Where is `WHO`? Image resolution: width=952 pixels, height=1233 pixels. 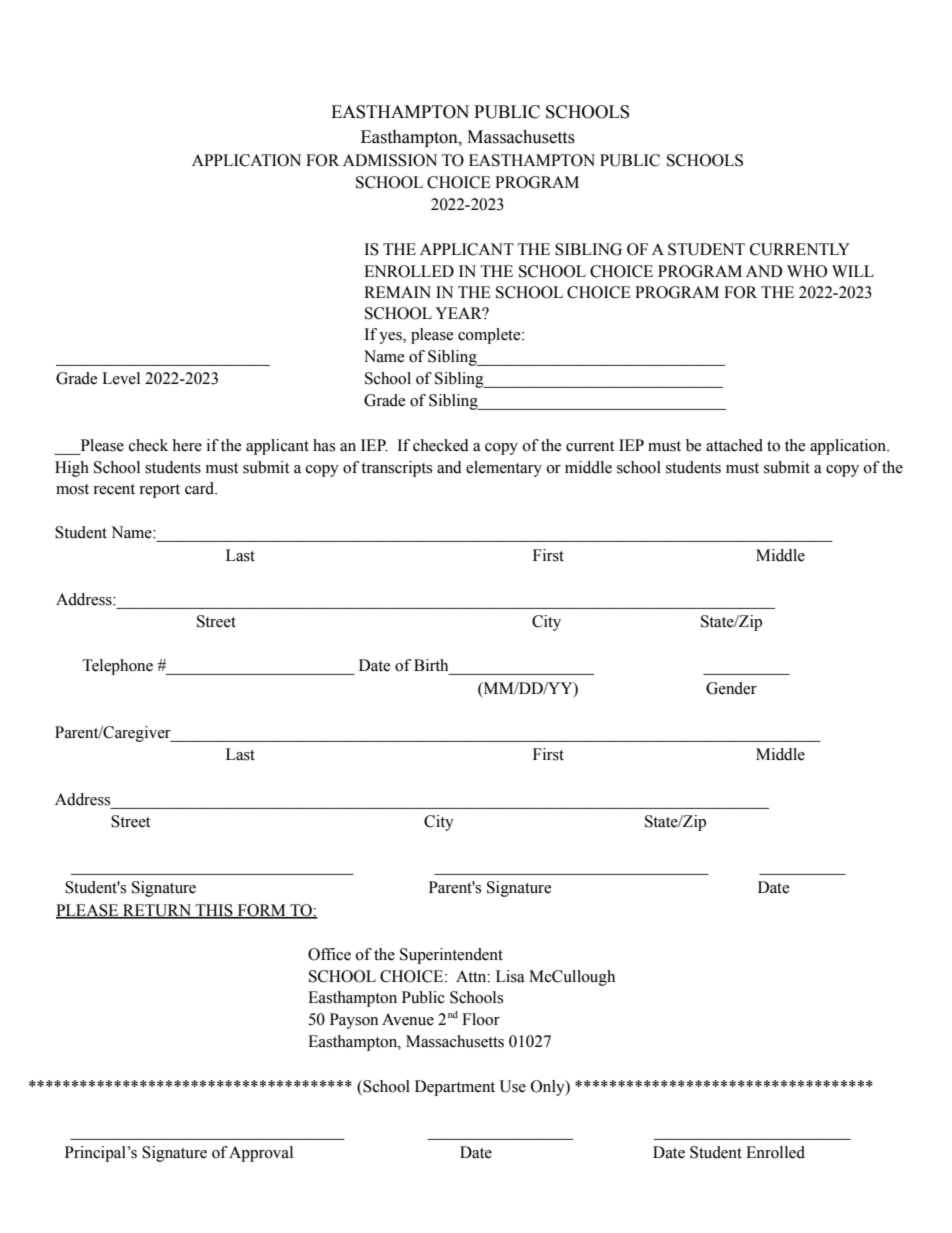
WHO is located at coordinates (807, 271).
